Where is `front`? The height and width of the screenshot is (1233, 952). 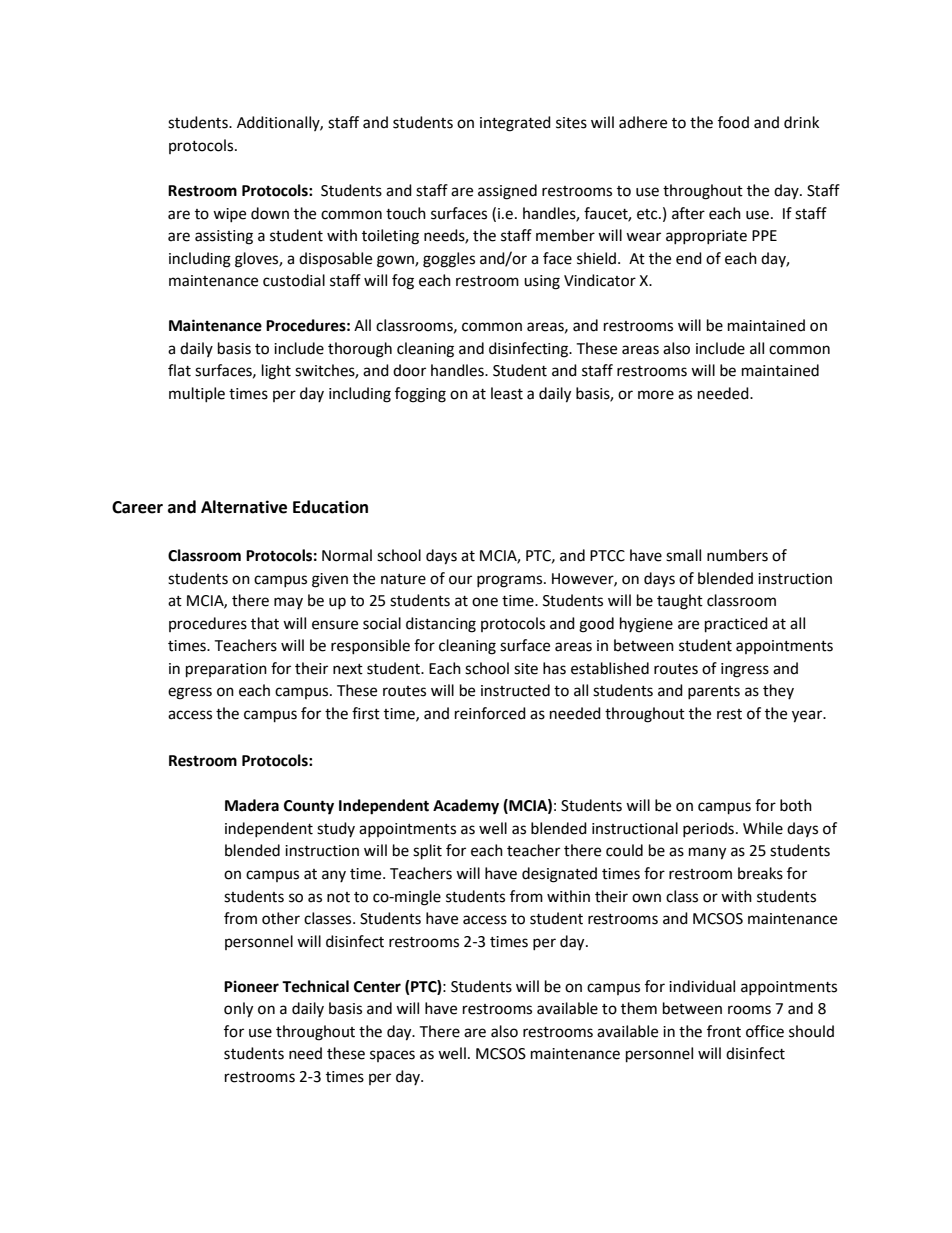
front is located at coordinates (724, 1031).
